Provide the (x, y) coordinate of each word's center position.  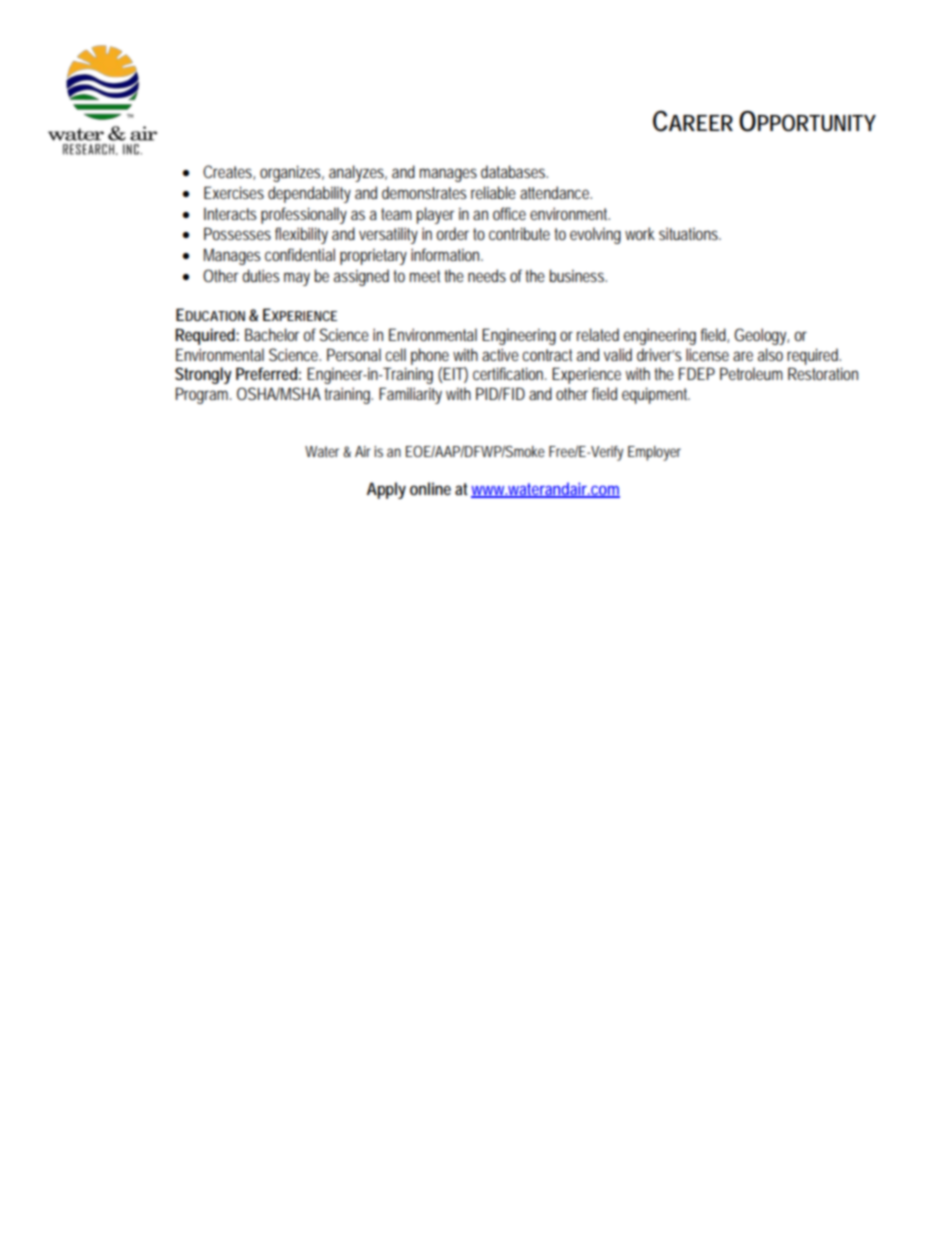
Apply (386, 490)
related (598, 334)
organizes (292, 173)
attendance (556, 192)
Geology (761, 336)
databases (514, 171)
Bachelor (274, 334)
